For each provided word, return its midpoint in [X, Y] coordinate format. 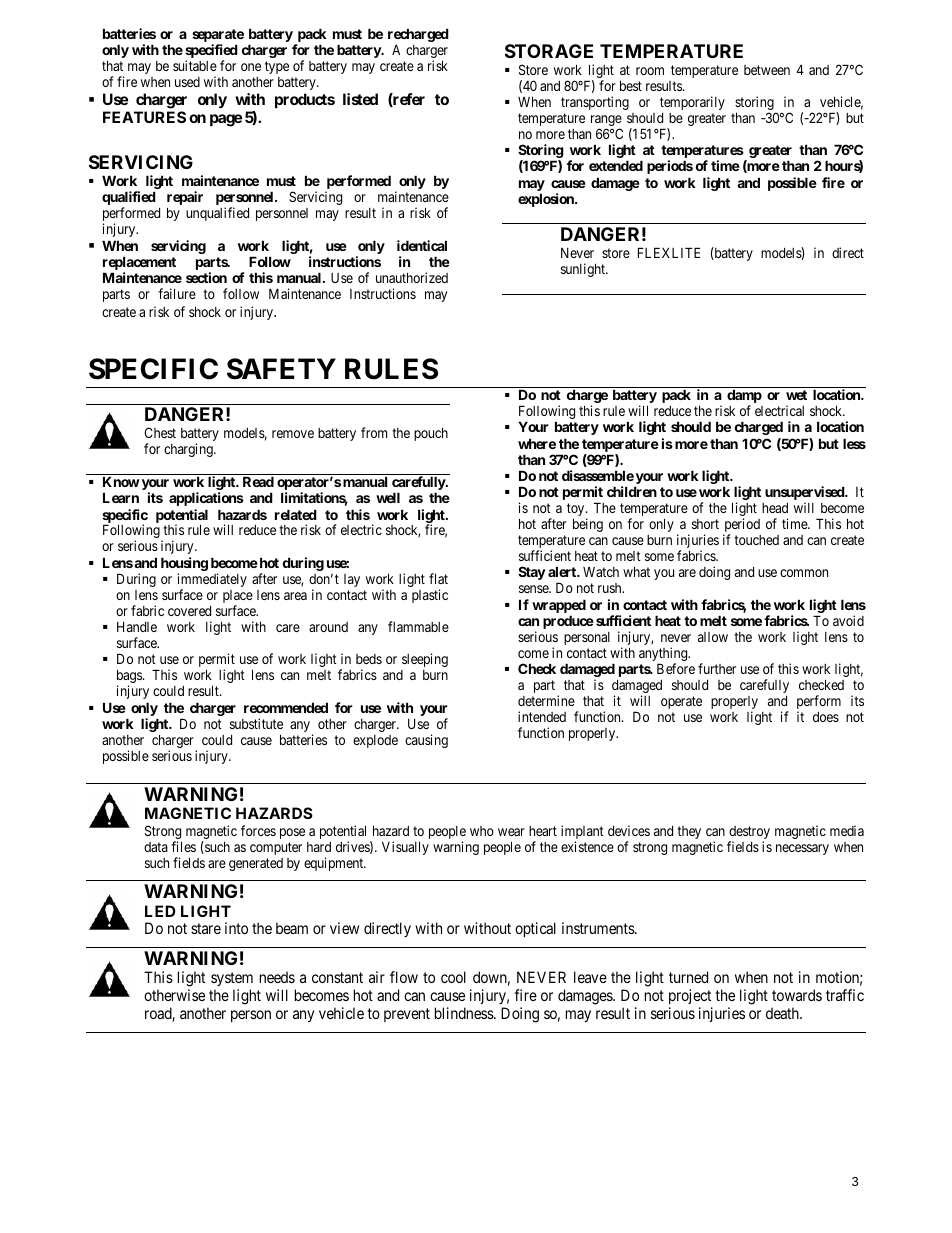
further [717, 668]
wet [796, 395]
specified [211, 52]
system [232, 981]
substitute [256, 723]
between [767, 70]
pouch [431, 434]
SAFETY [281, 369]
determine [546, 700]
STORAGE [549, 51]
